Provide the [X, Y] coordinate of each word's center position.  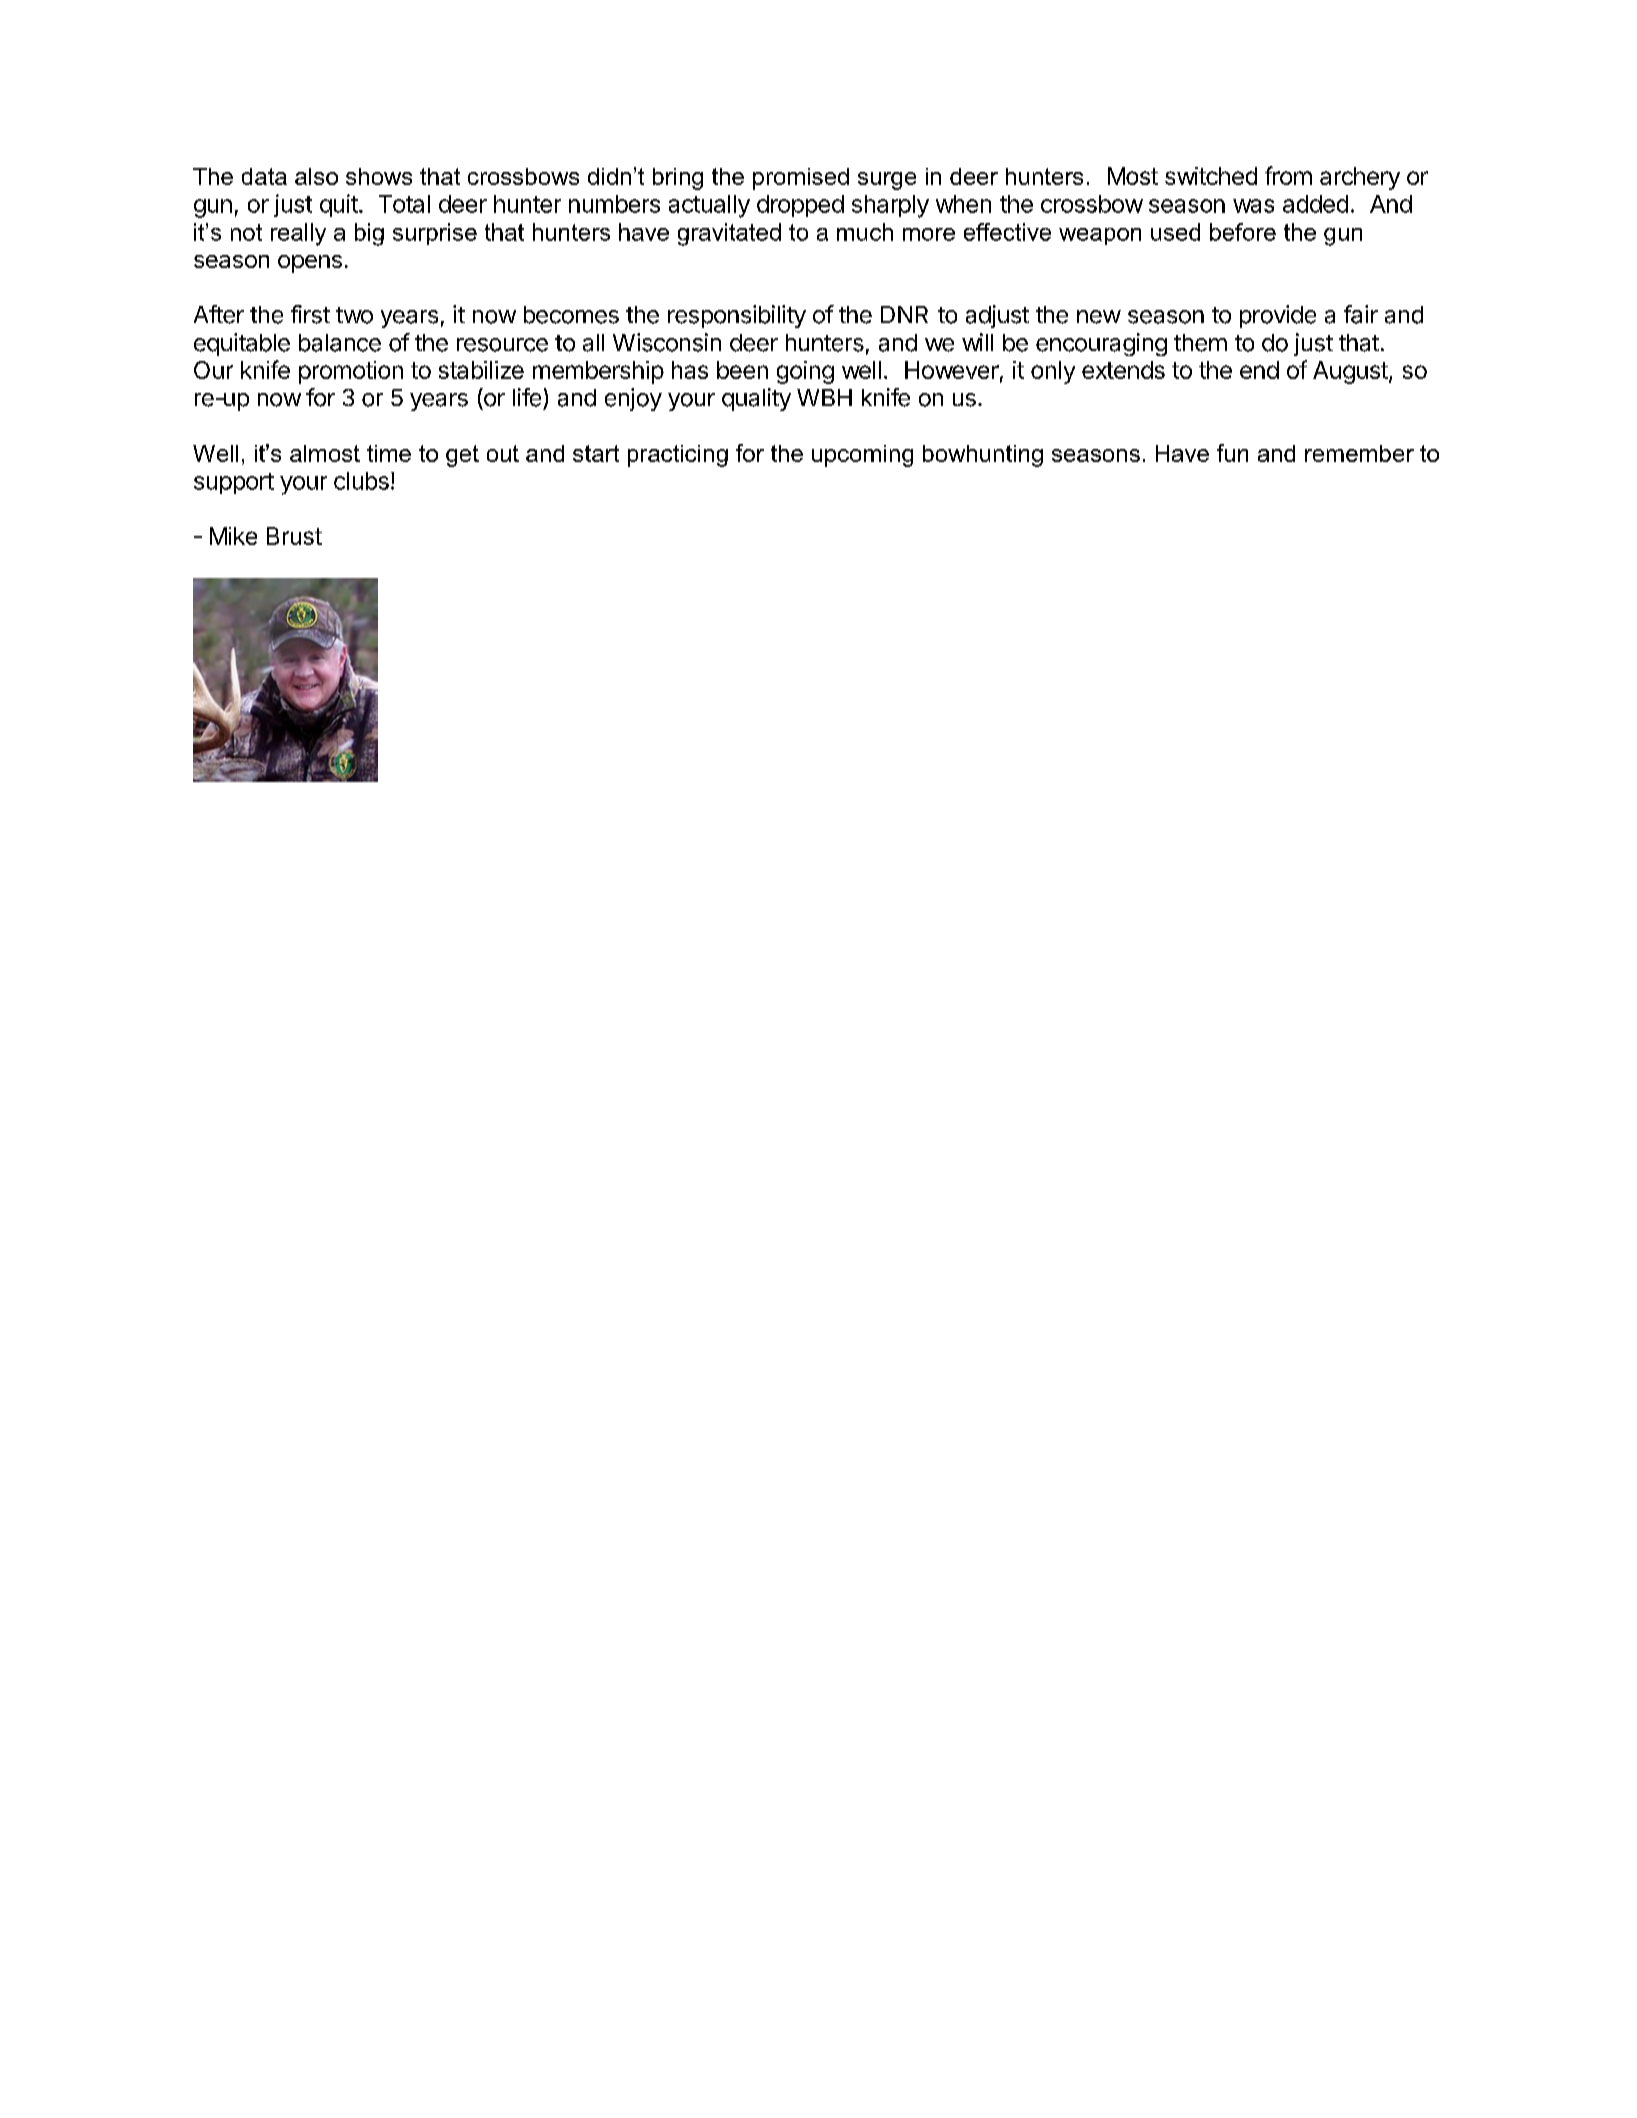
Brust [294, 536]
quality [756, 399]
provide [1278, 316]
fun [1232, 453]
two [354, 315]
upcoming [862, 456]
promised [801, 179]
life [527, 397]
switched [1211, 176]
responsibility [737, 316]
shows [379, 176]
